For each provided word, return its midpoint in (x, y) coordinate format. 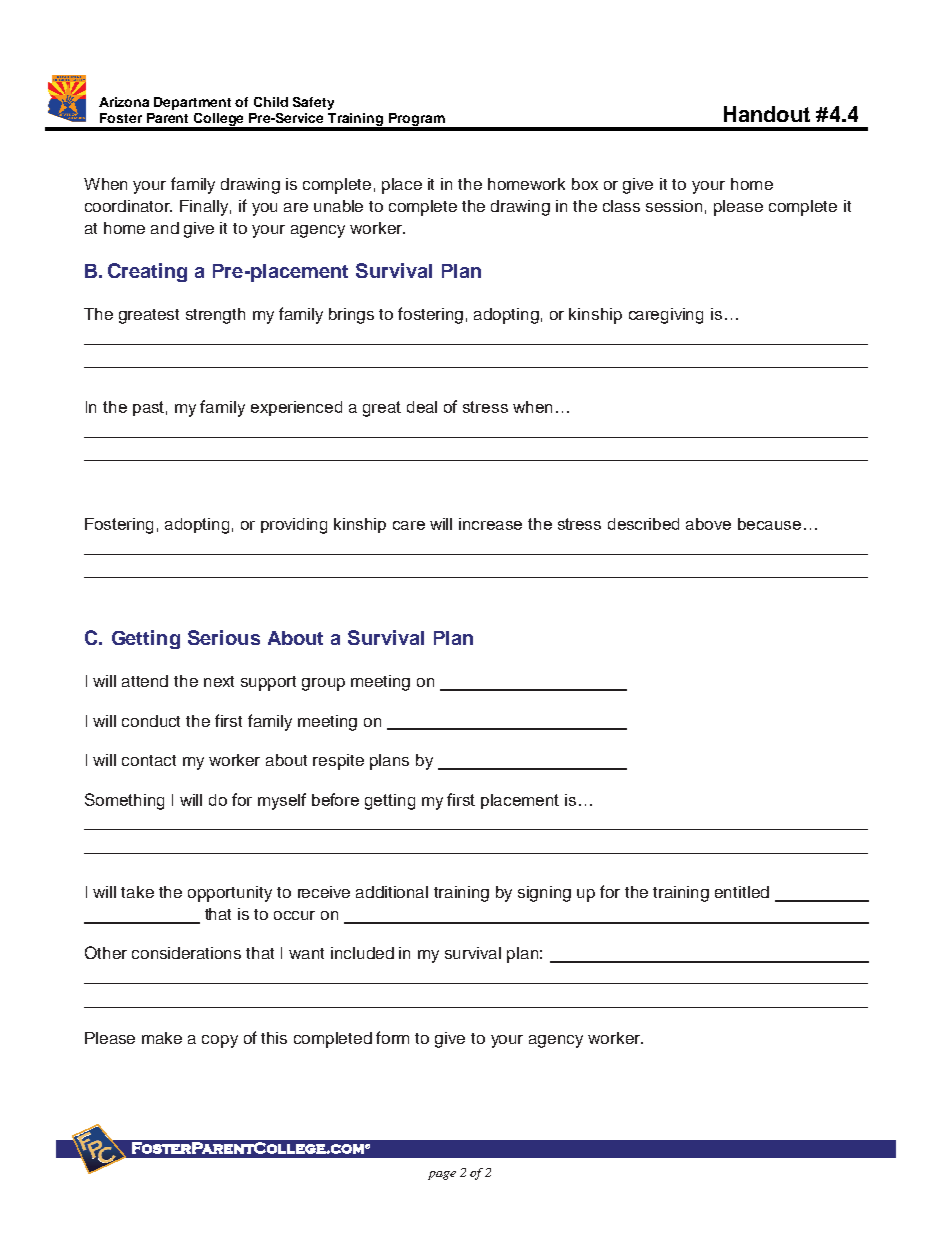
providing (294, 526)
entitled (742, 892)
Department (192, 103)
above (708, 524)
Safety (313, 103)
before (335, 799)
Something (124, 801)
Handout (767, 114)
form (392, 1037)
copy (220, 1041)
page (442, 1175)
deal (422, 407)
